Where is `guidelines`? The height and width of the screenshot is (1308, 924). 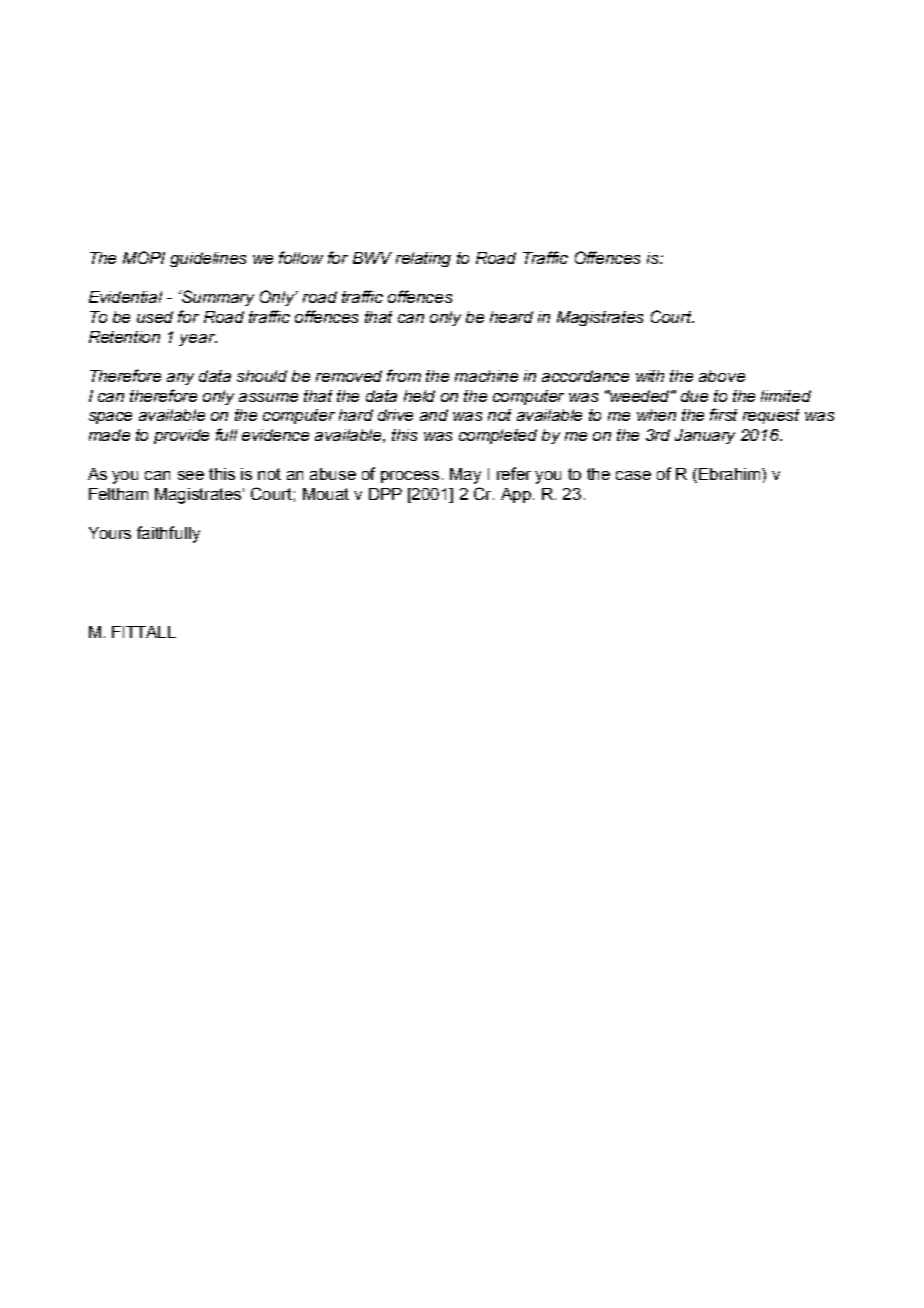
guidelines is located at coordinates (208, 259).
